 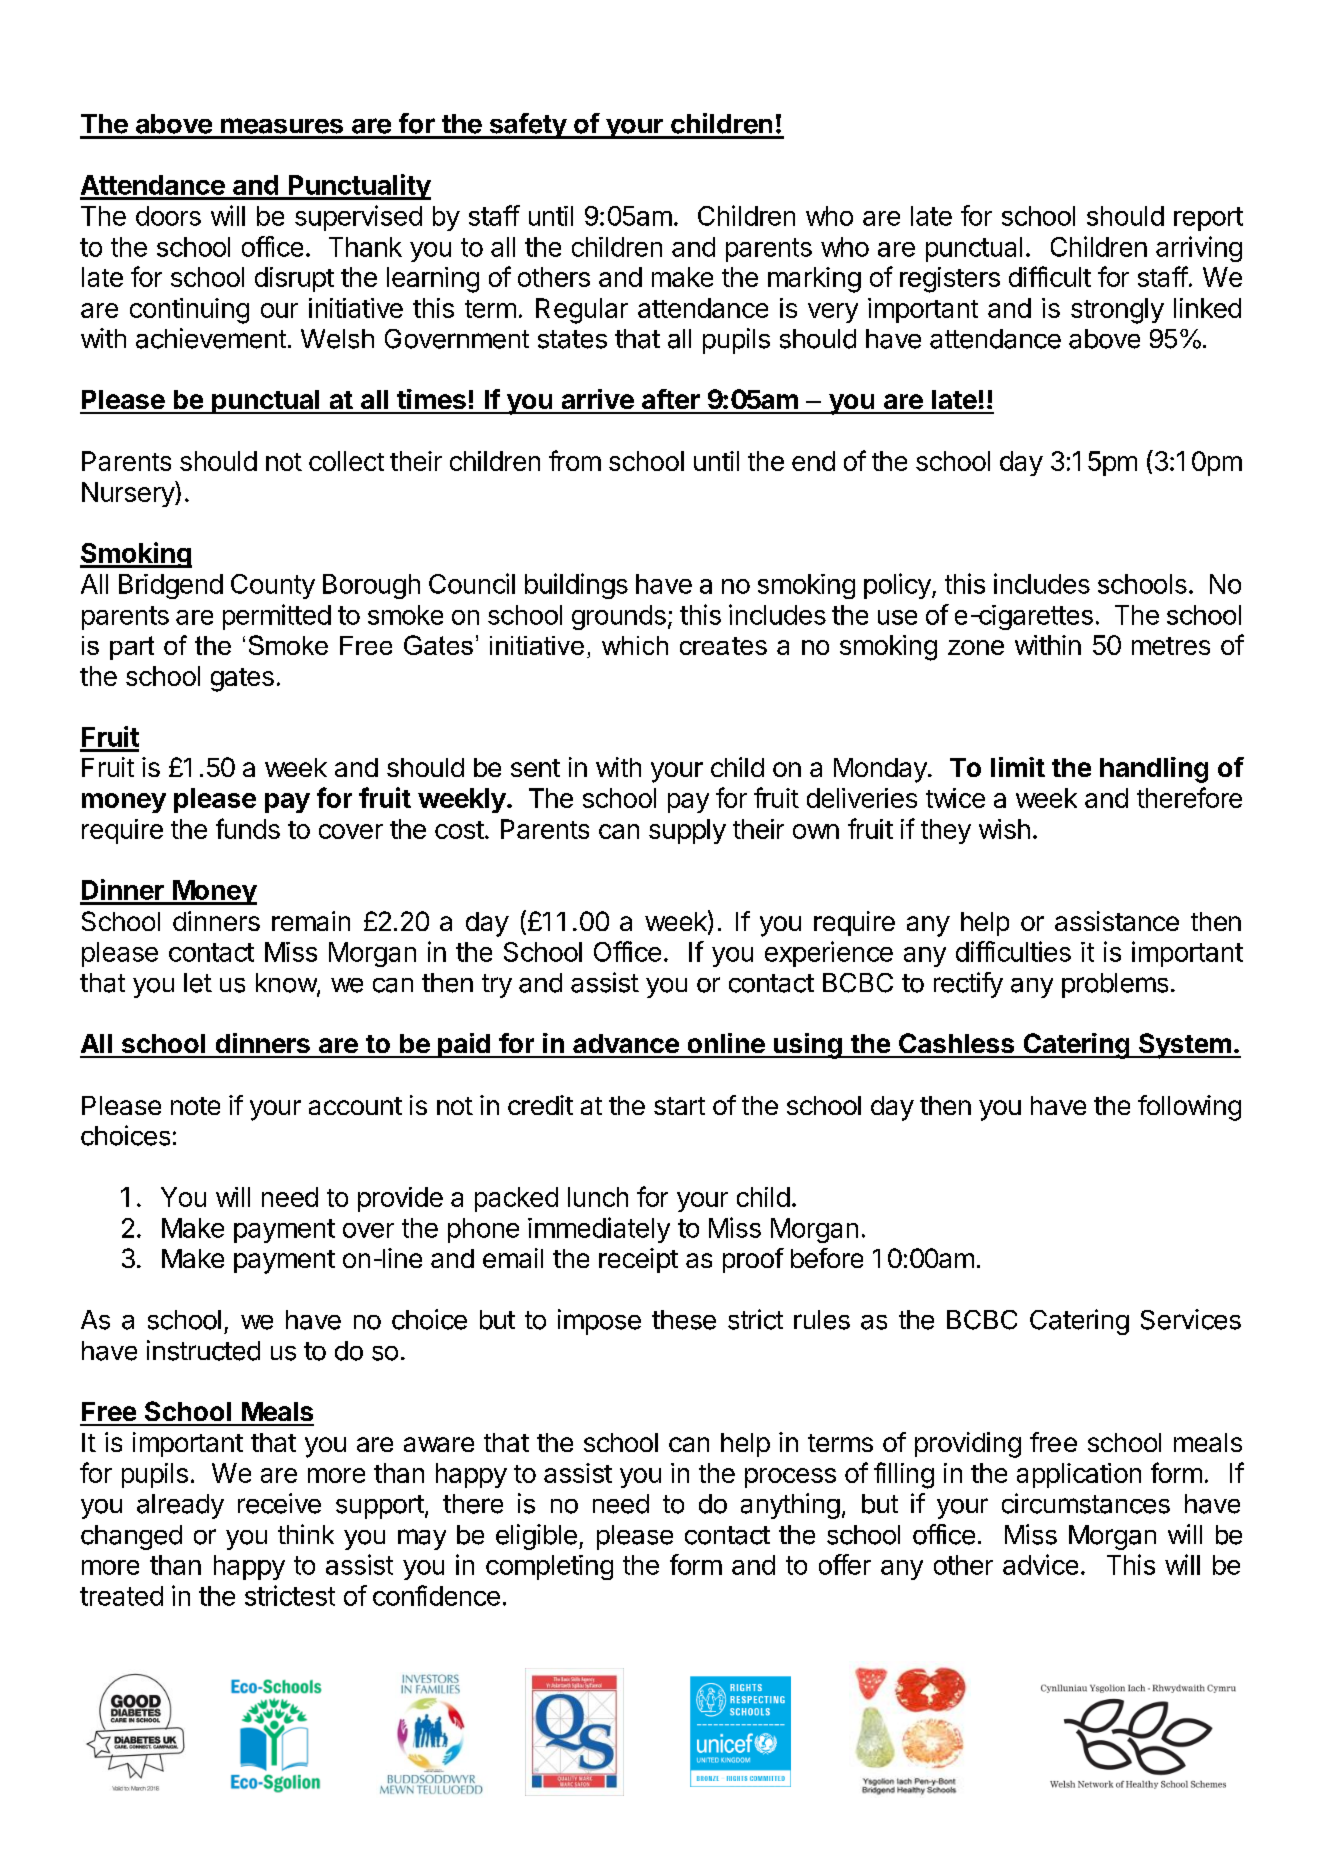 What do you see at coordinates (598, 1197) in the image?
I see `lunch` at bounding box center [598, 1197].
